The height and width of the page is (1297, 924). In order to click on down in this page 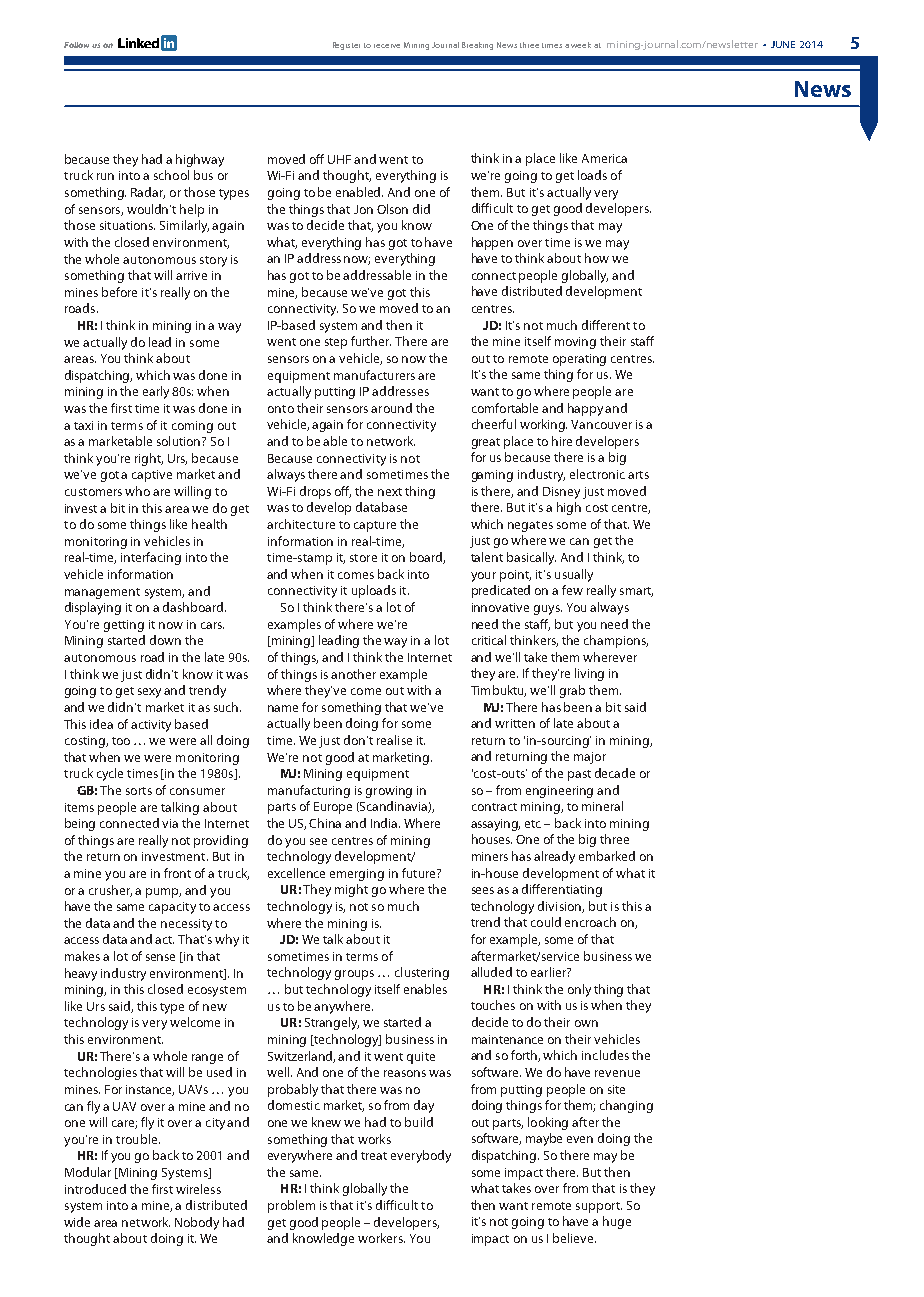, I will do `click(165, 640)`.
